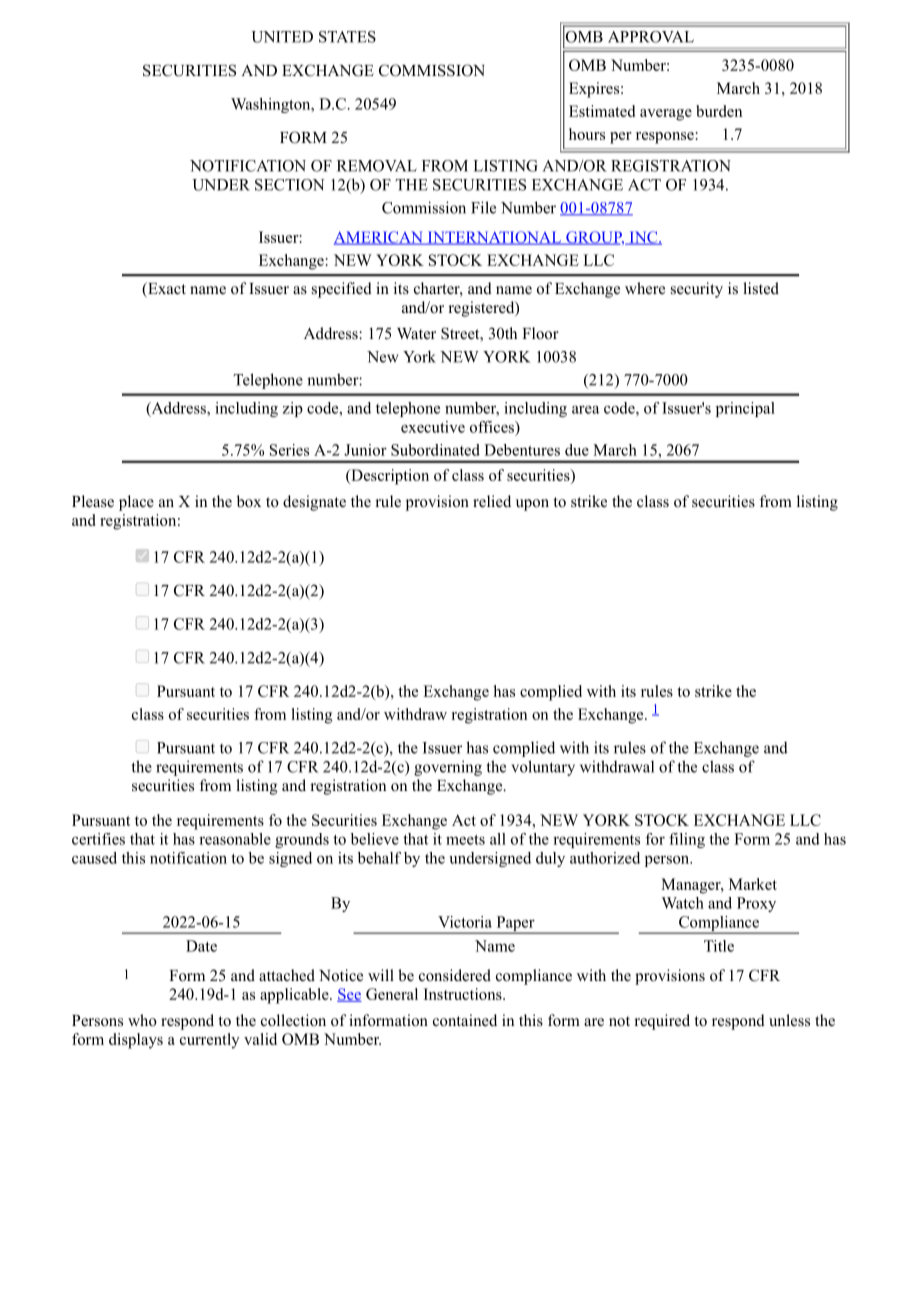 This screenshot has height=1308, width=924. Describe the element at coordinates (662, 1022) in the screenshot. I see `required` at that location.
